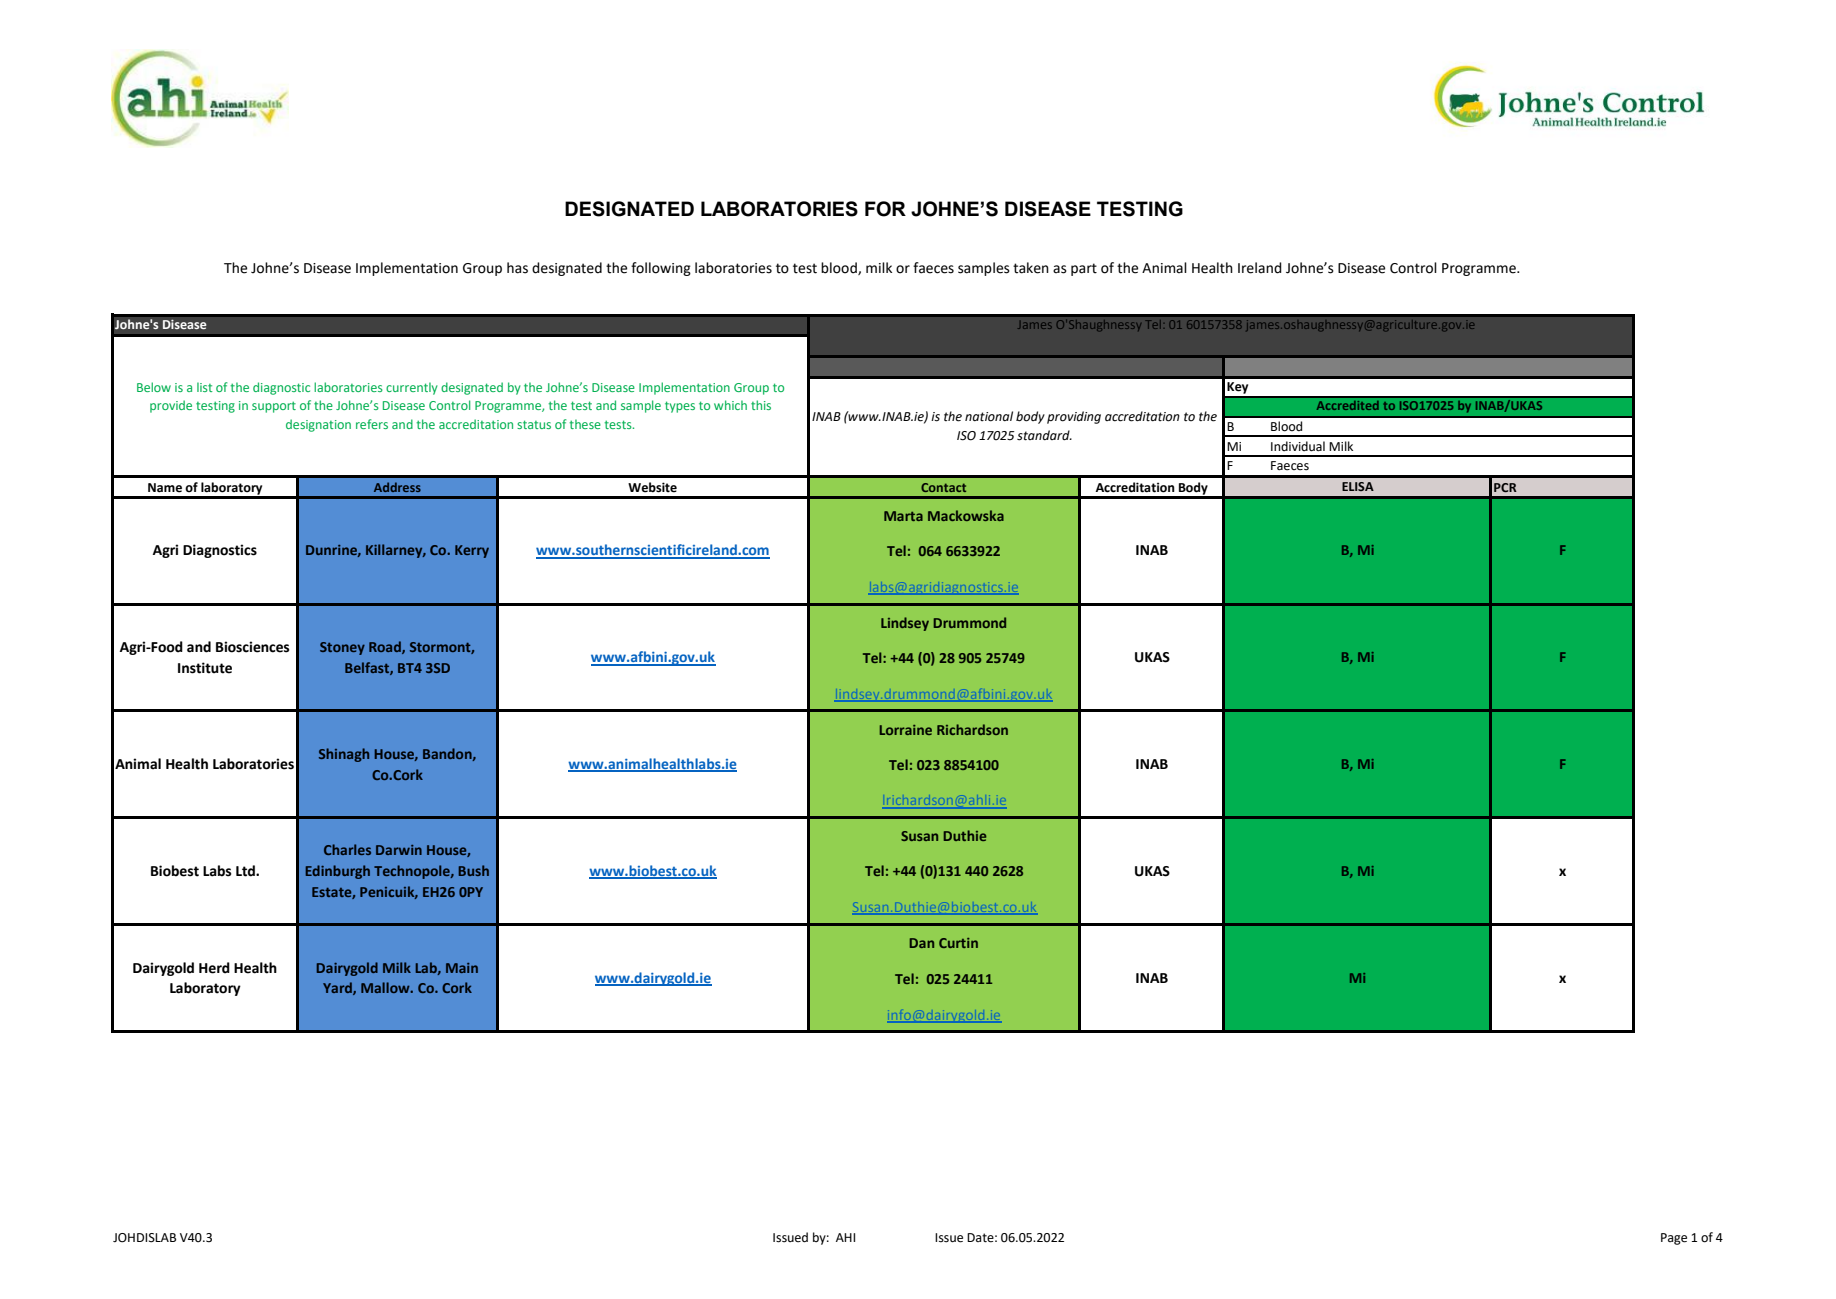  Describe the element at coordinates (906, 730) in the screenshot. I see `Lorraine` at that location.
